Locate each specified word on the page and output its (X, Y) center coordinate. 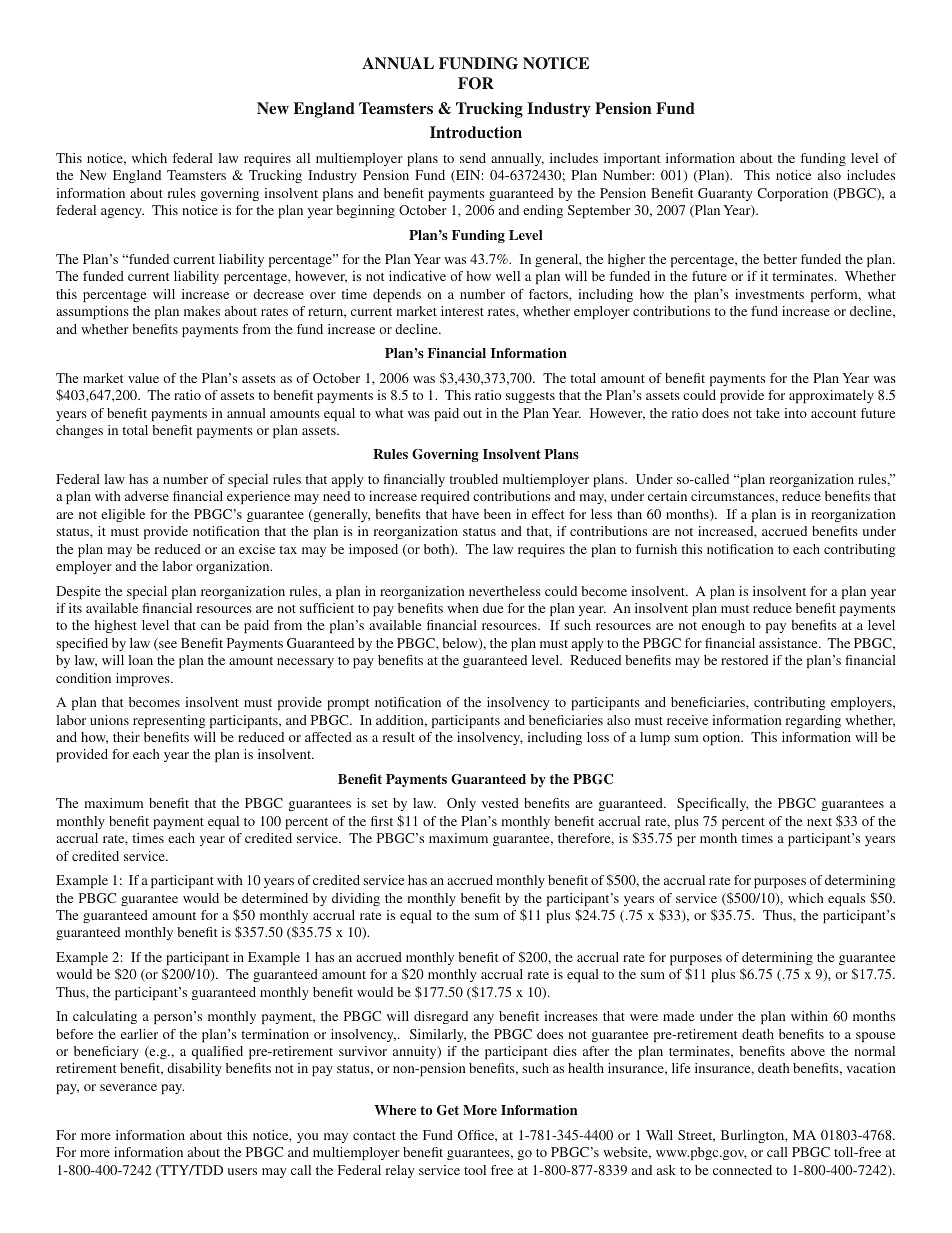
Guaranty (725, 194)
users (242, 1171)
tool (475, 1170)
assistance (789, 643)
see (167, 646)
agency (122, 213)
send (473, 158)
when (463, 608)
